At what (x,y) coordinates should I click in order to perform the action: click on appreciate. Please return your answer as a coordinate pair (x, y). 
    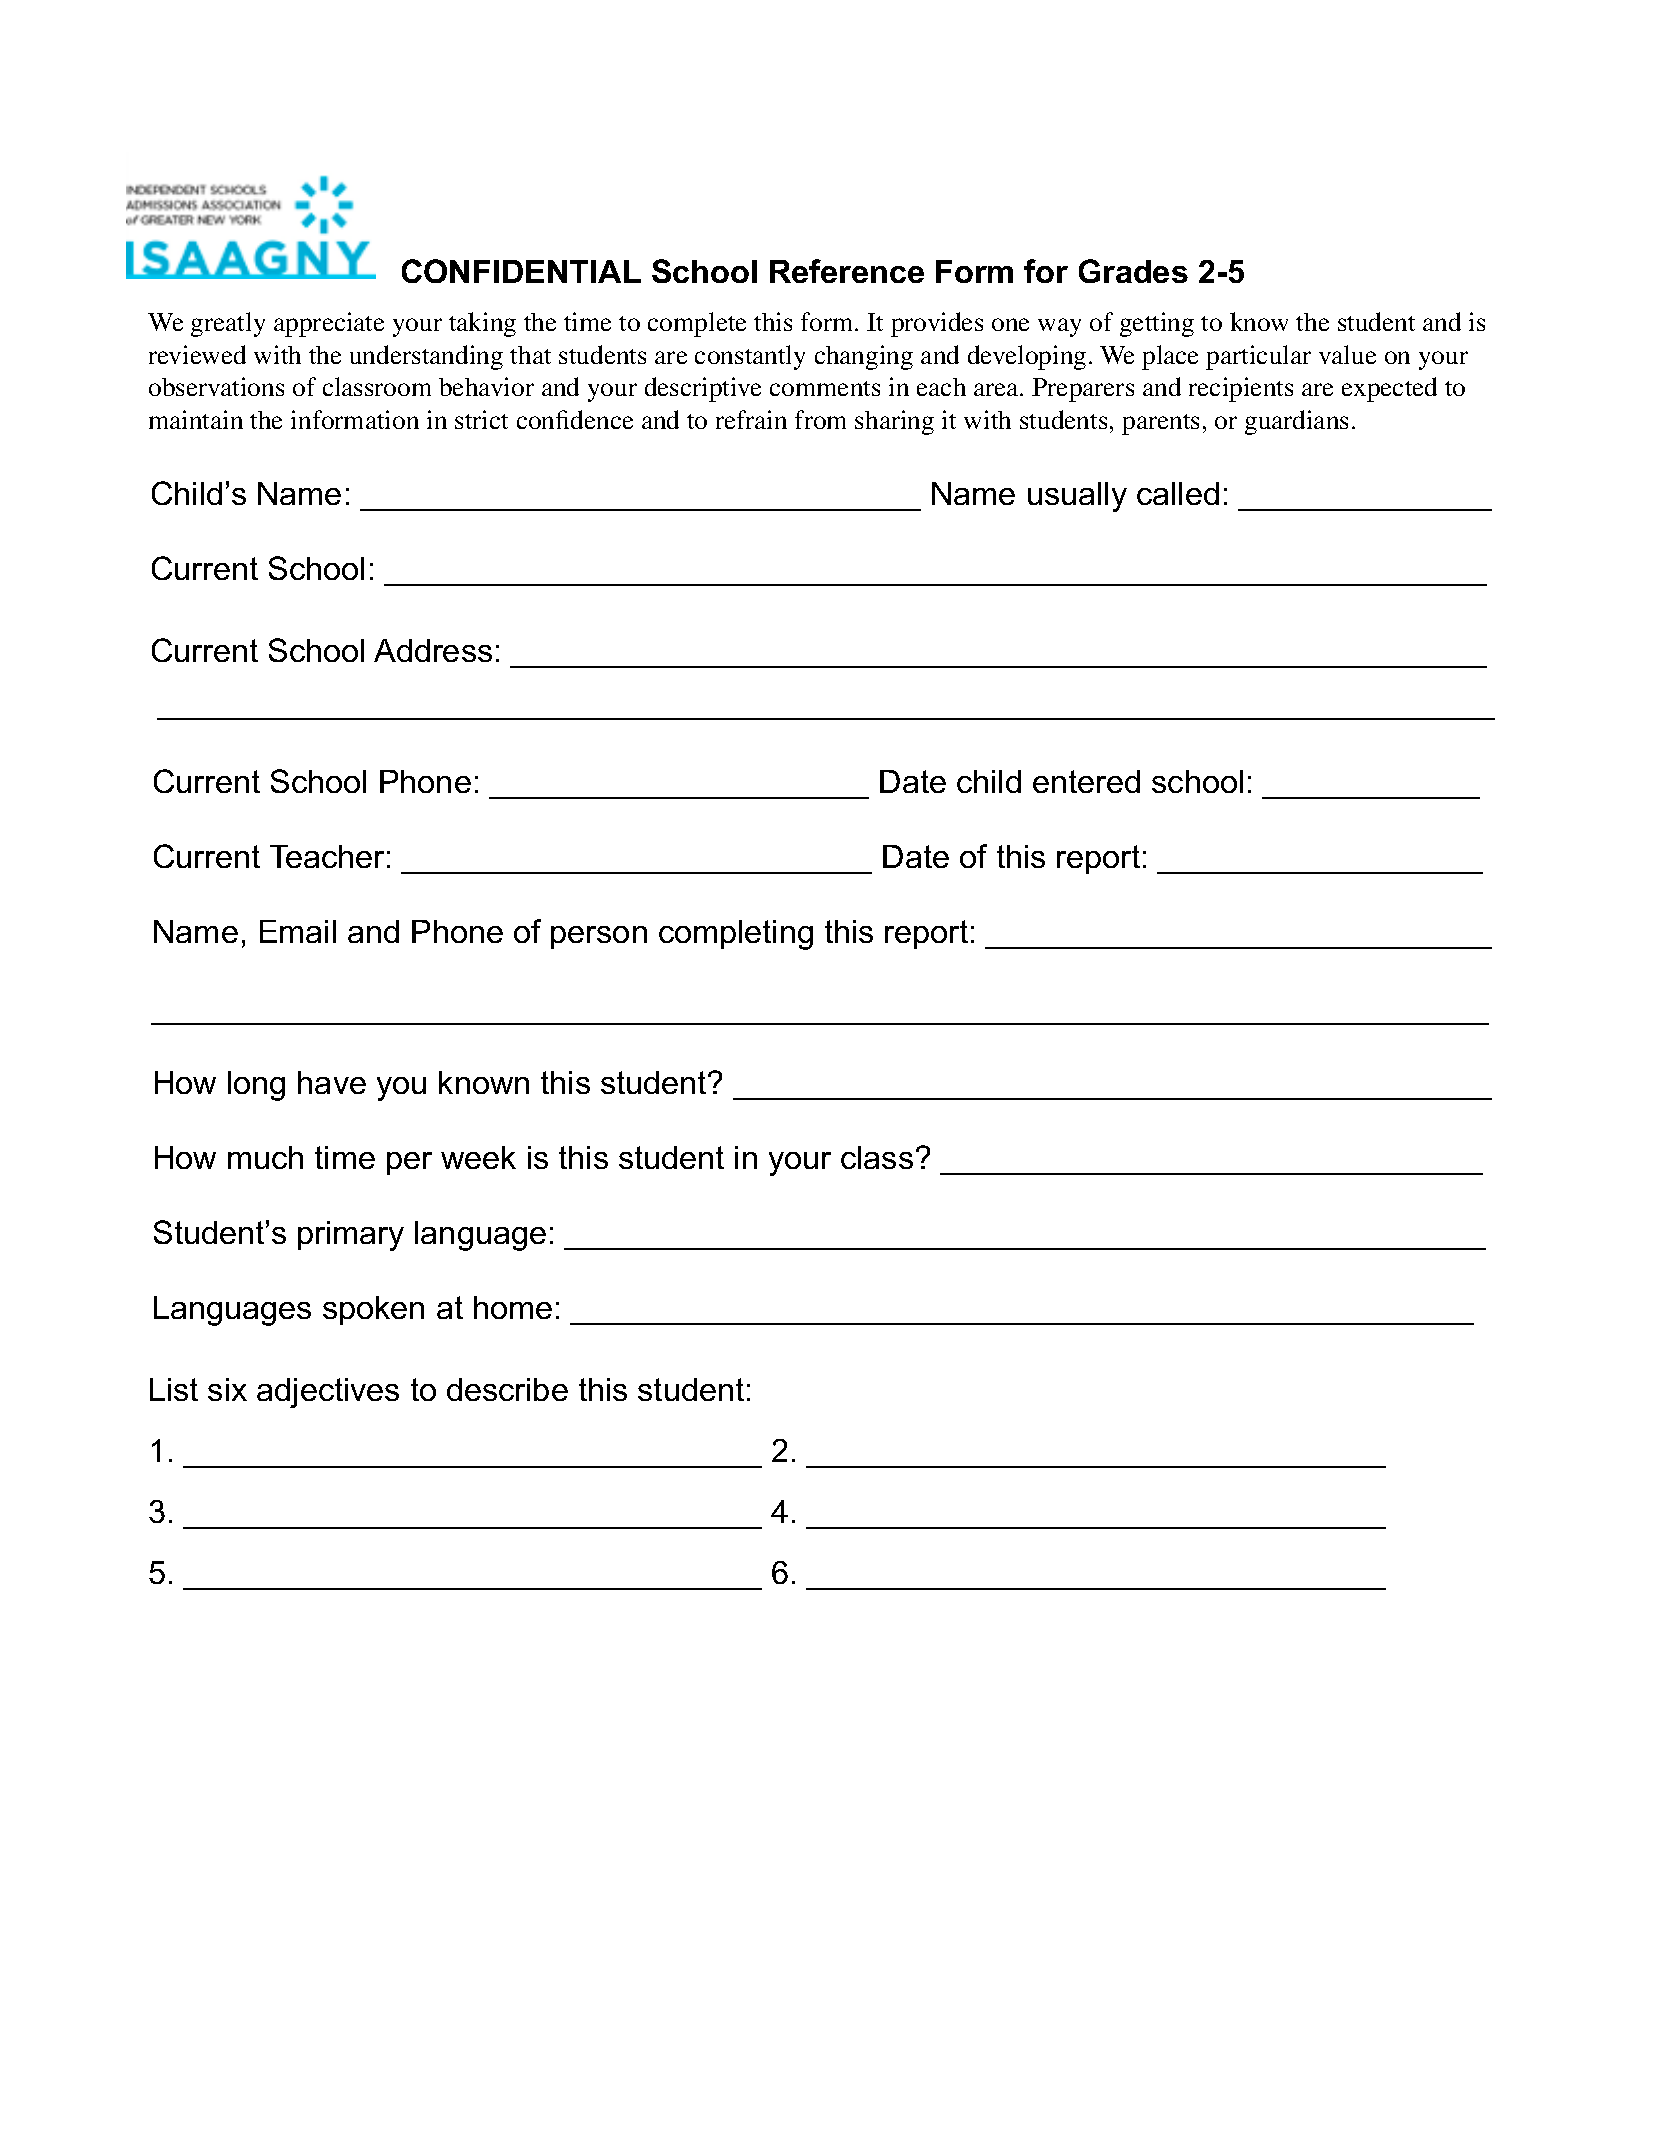
    Looking at the image, I should click on (329, 324).
